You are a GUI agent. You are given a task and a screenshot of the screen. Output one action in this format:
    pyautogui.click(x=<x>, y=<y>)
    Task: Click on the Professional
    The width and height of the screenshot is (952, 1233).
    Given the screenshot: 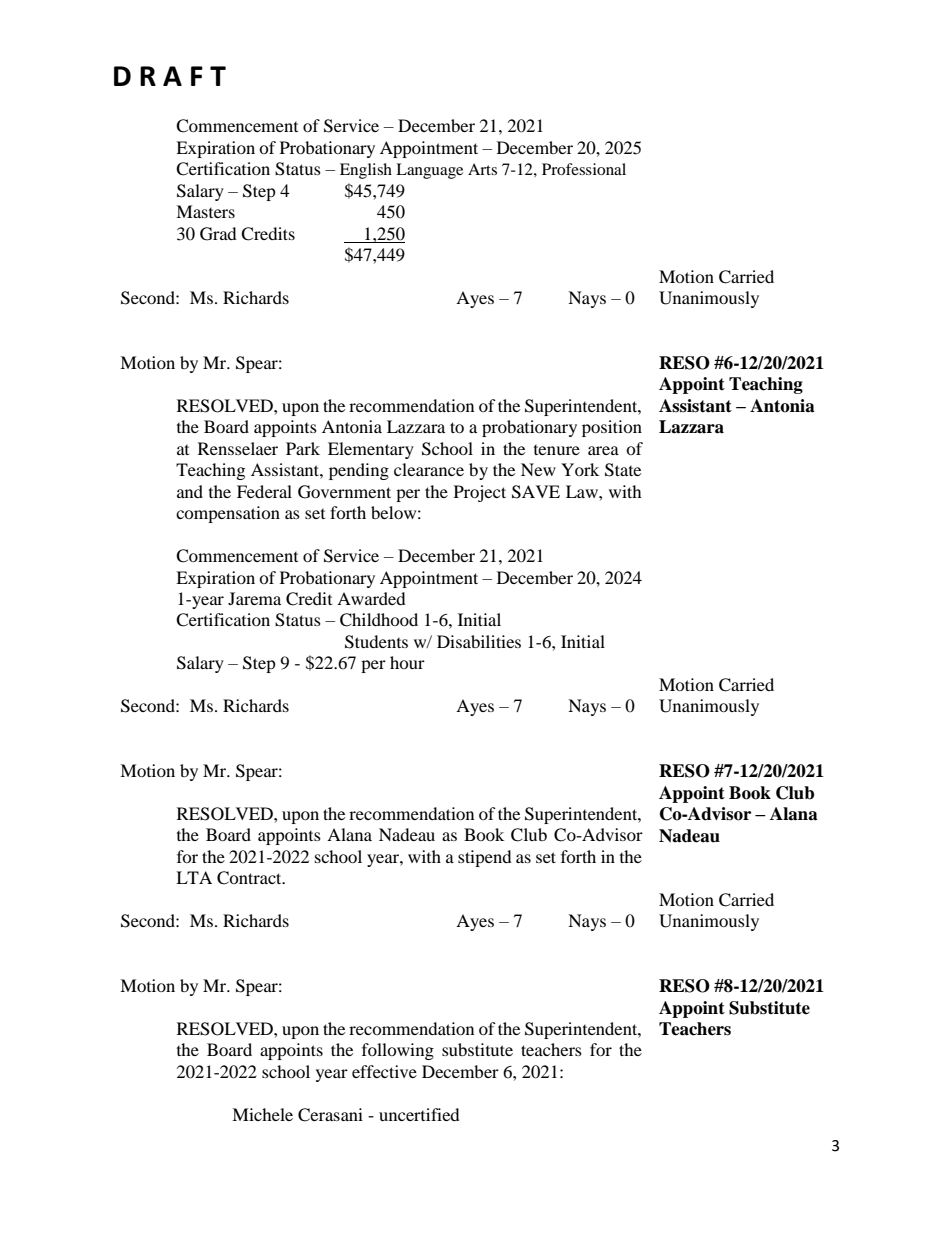 What is the action you would take?
    pyautogui.click(x=584, y=169)
